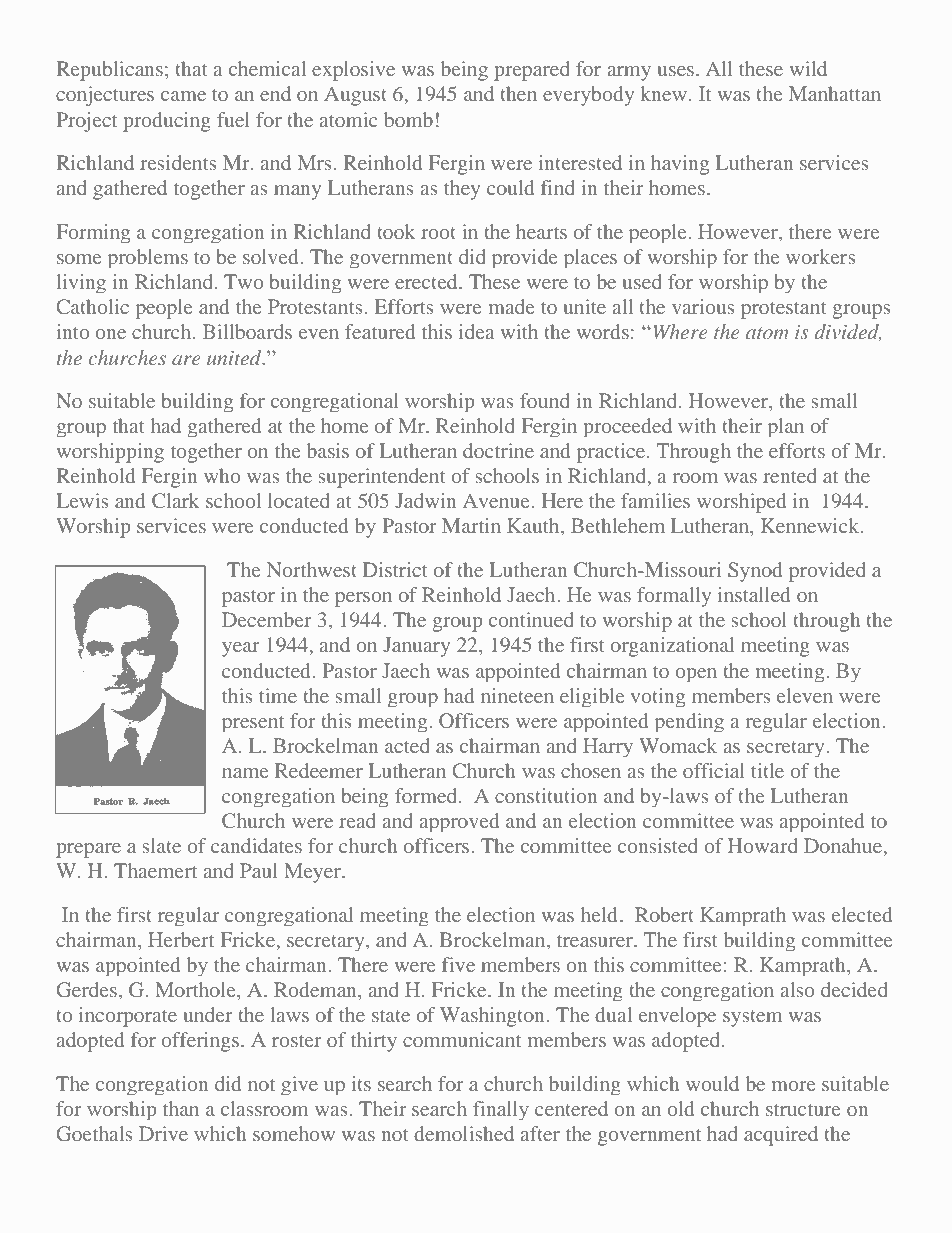  Describe the element at coordinates (181, 1108) in the screenshot. I see `than` at that location.
